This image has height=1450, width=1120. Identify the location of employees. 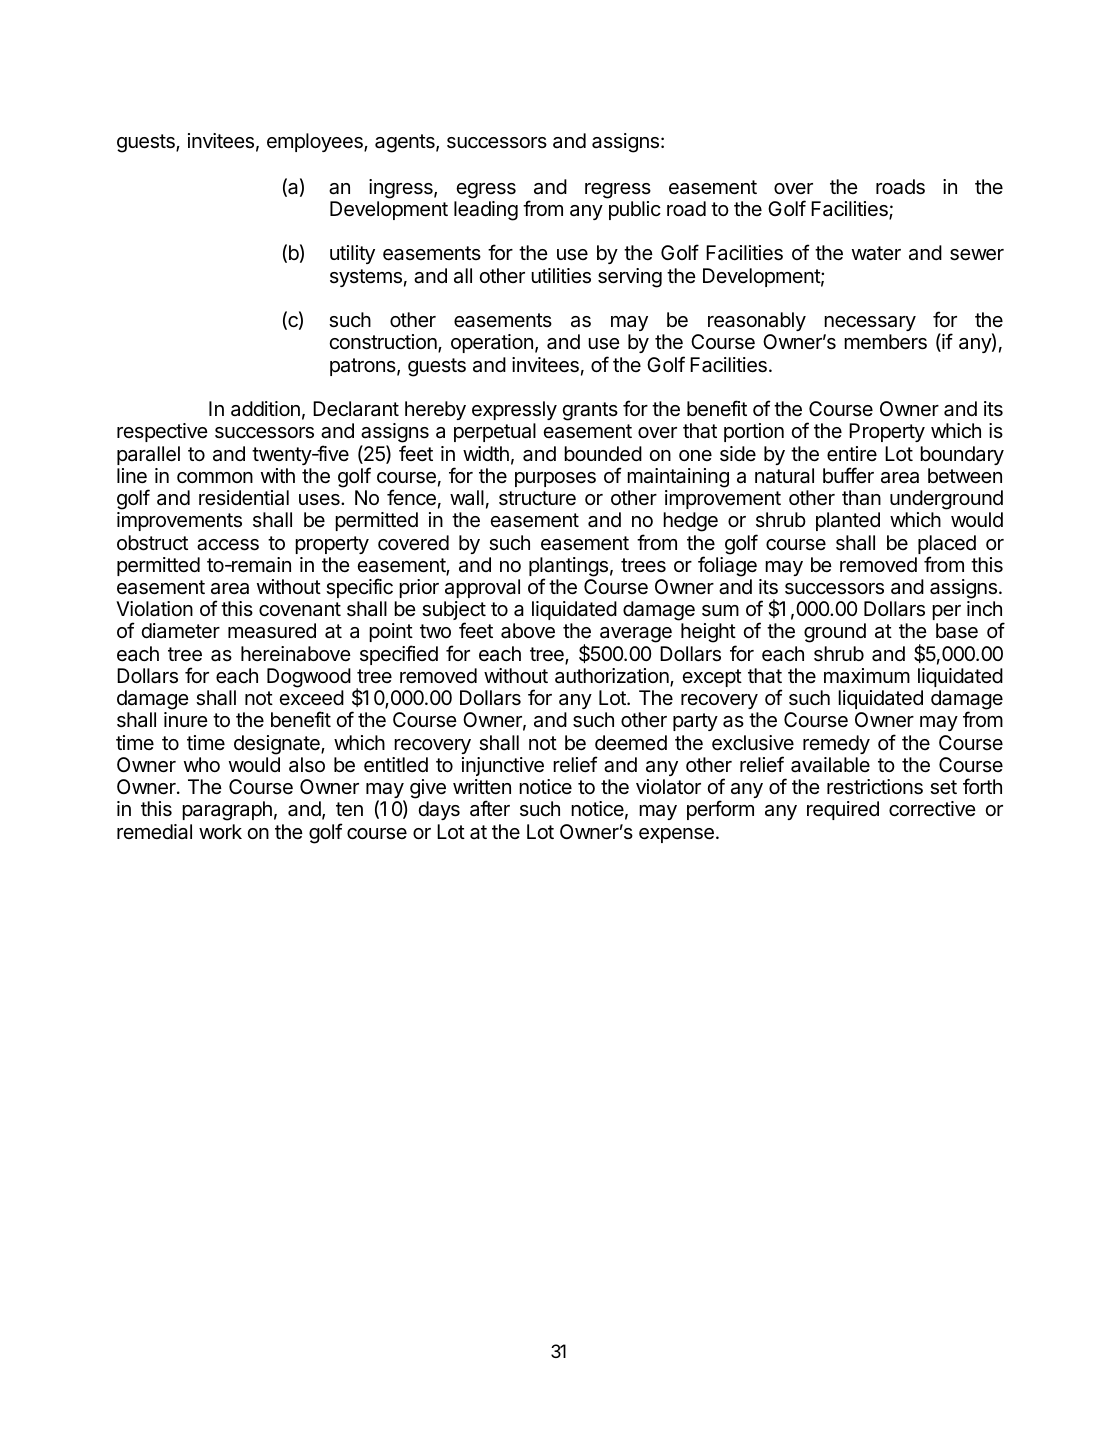
(316, 142).
